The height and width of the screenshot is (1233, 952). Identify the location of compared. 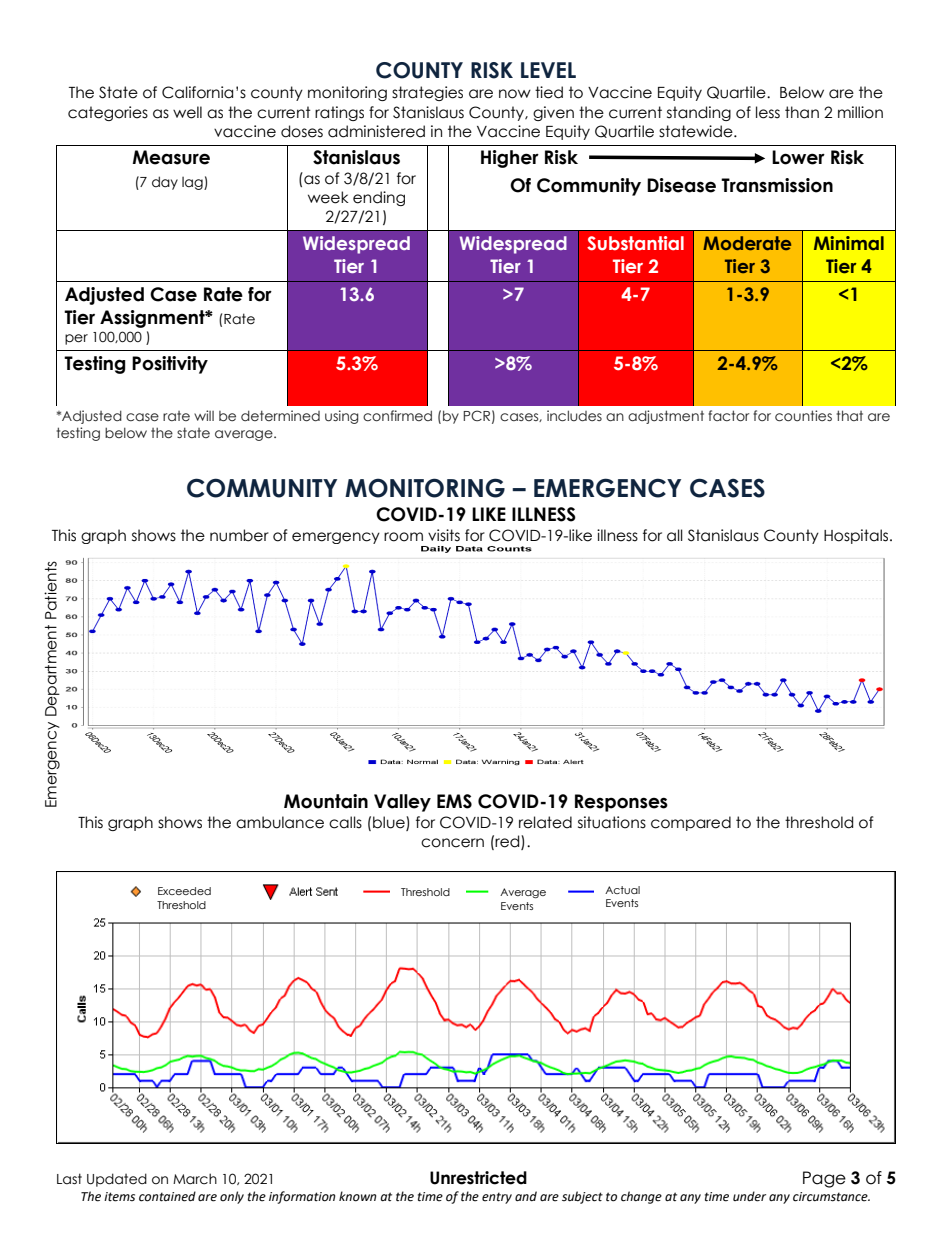
(691, 823).
